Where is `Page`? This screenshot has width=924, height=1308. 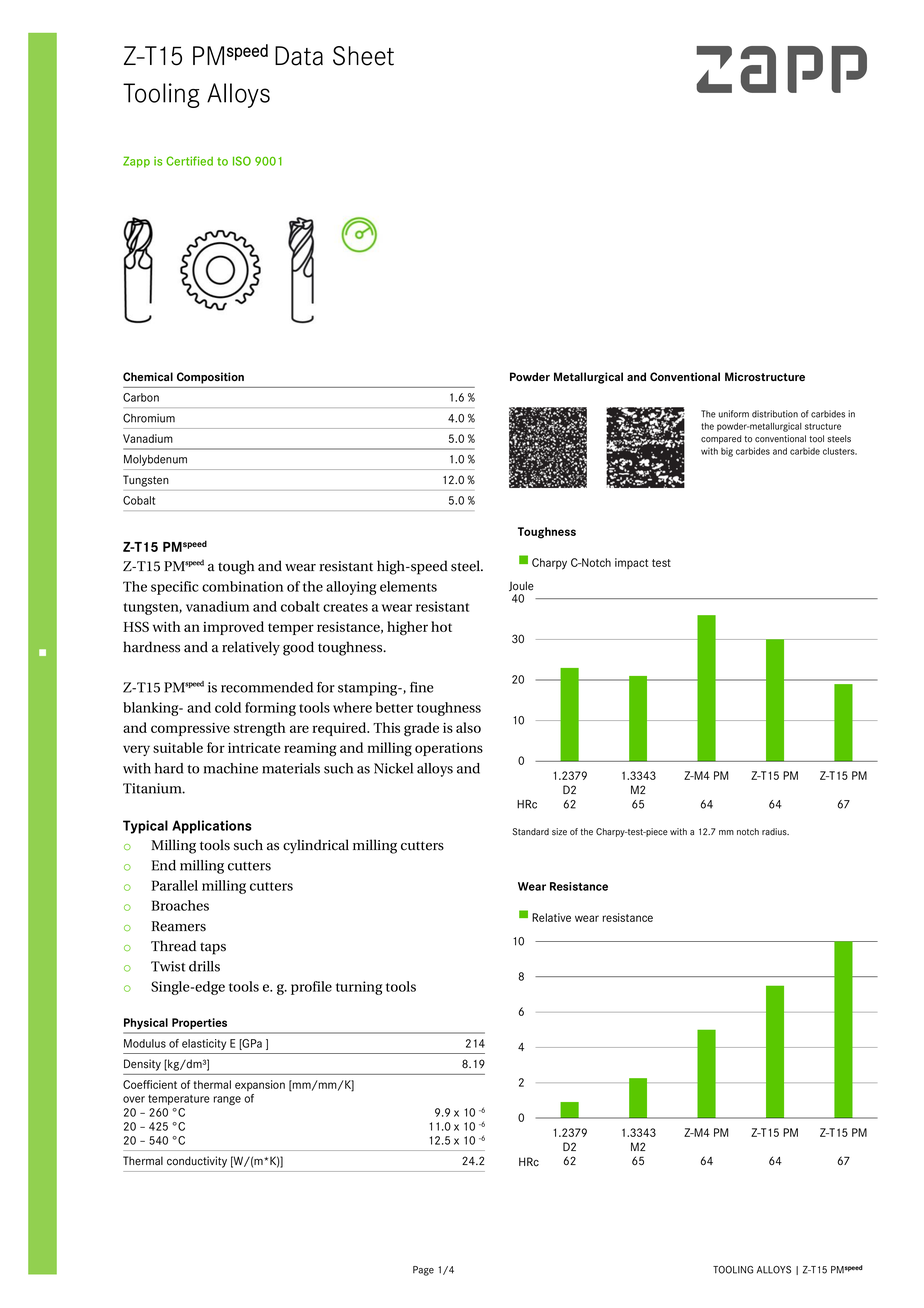 Page is located at coordinates (423, 1271).
